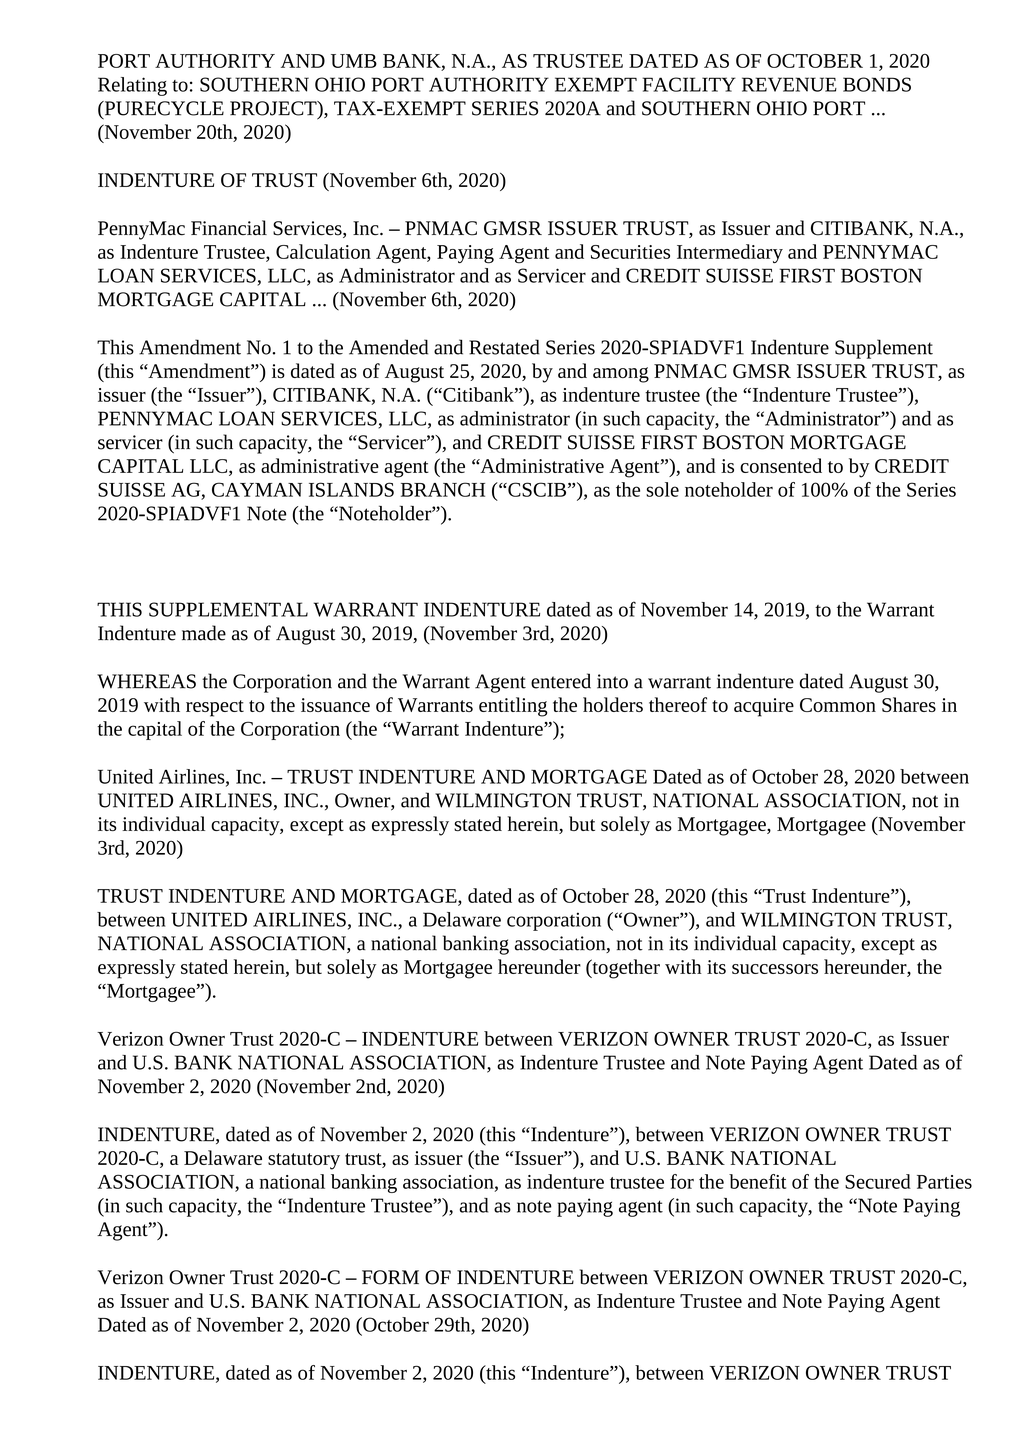  What do you see at coordinates (689, 84) in the screenshot?
I see `FACILITY` at bounding box center [689, 84].
